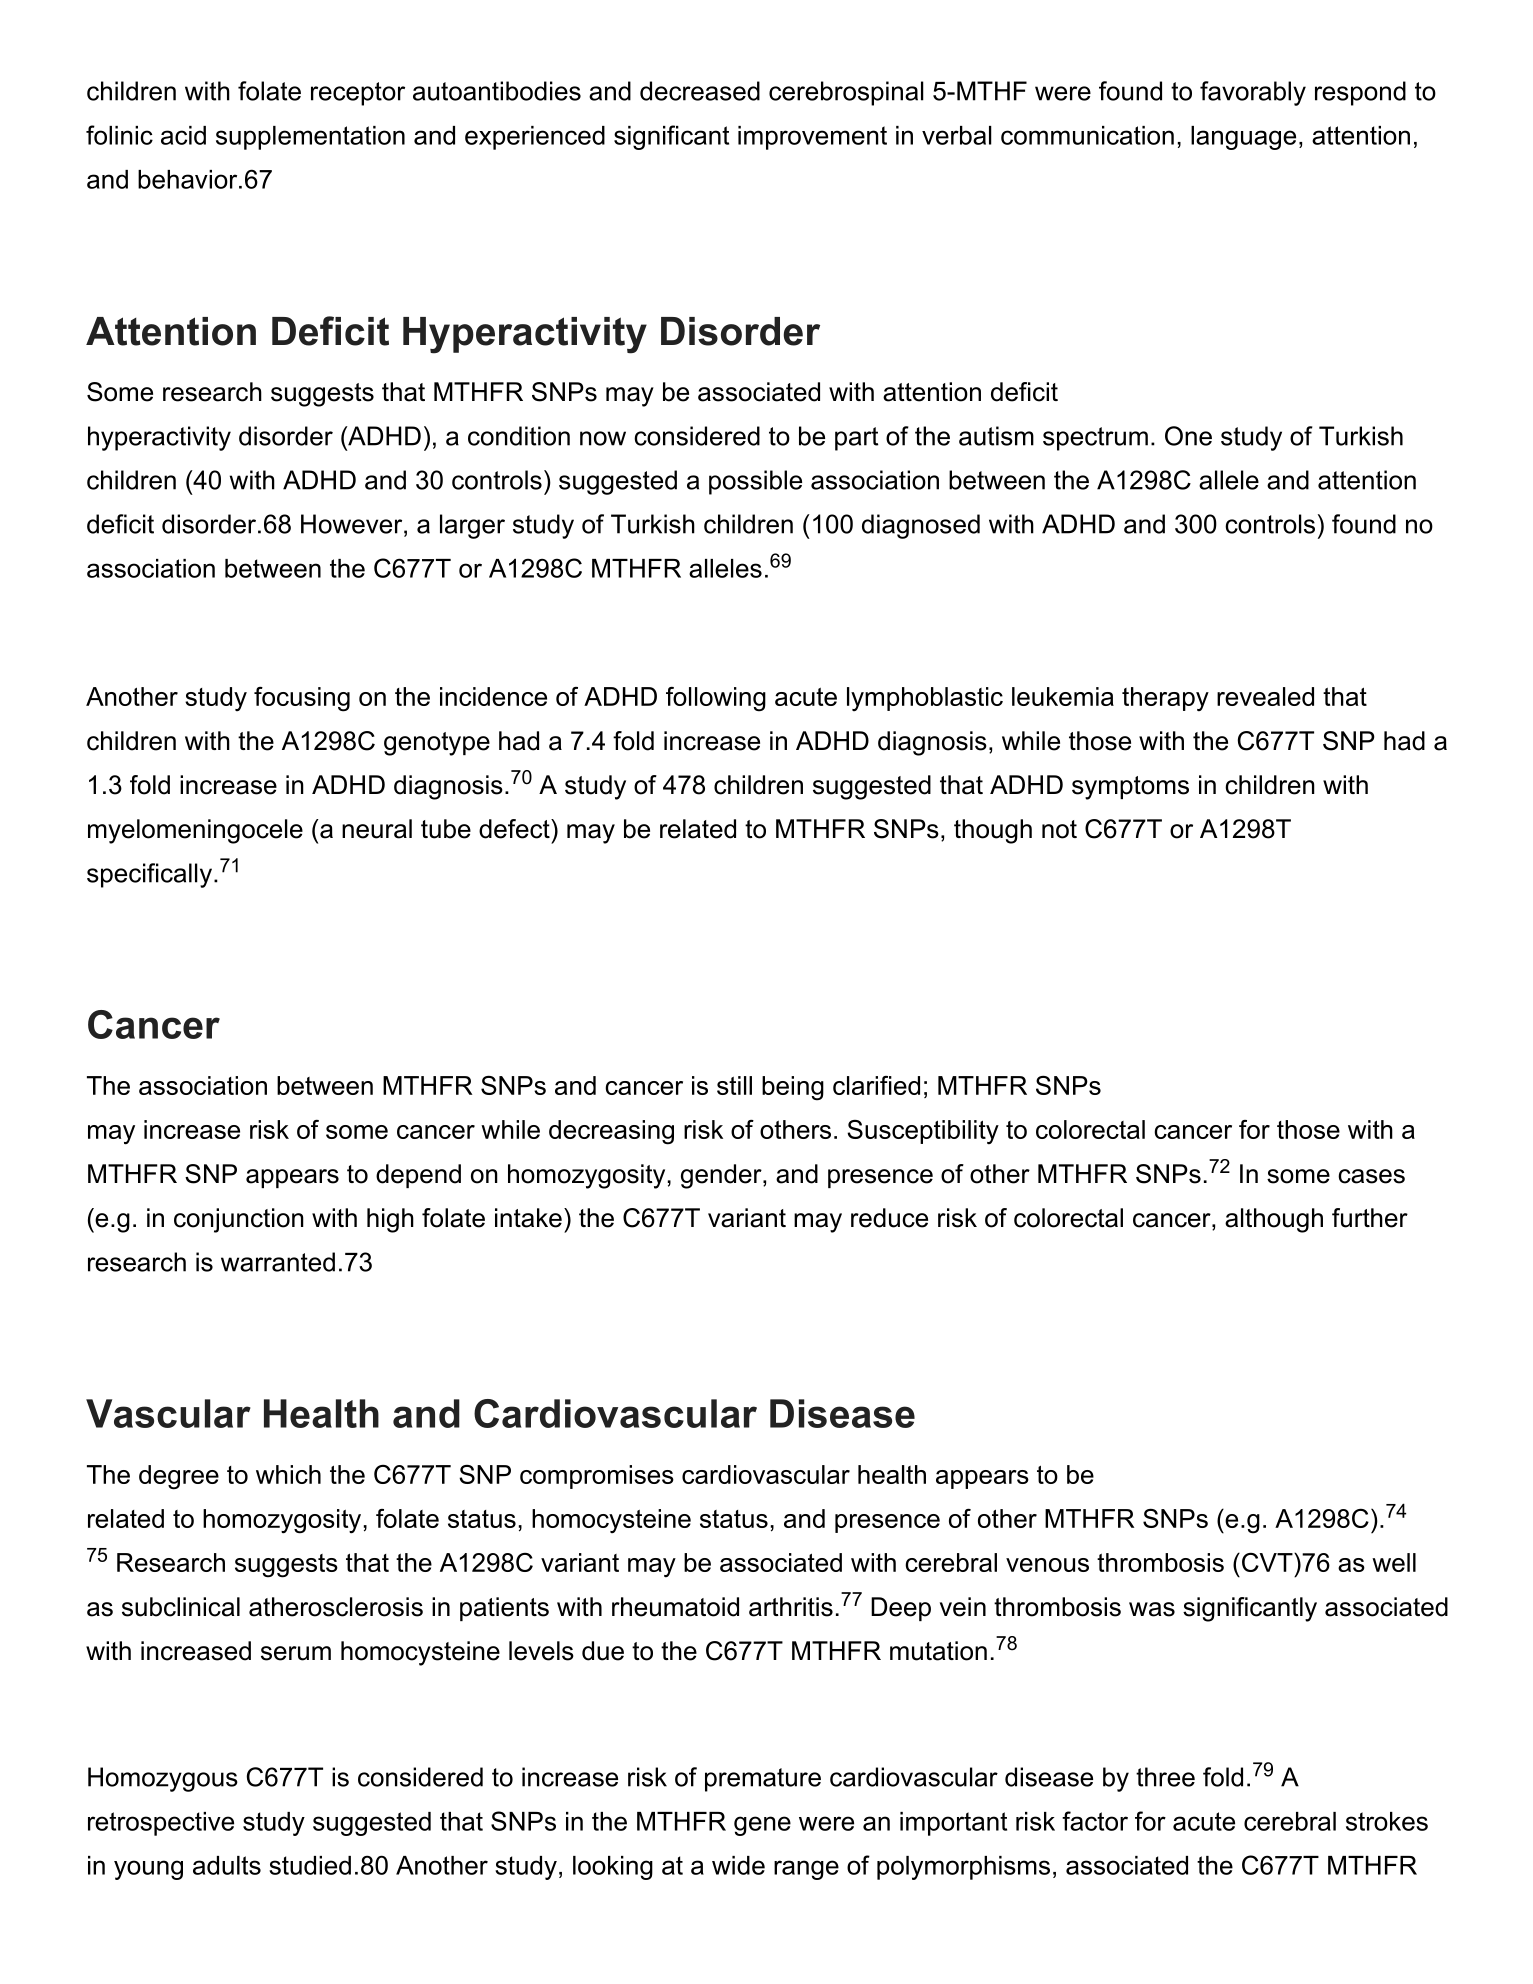 The height and width of the screenshot is (1984, 1533). What do you see at coordinates (1188, 436) in the screenshot?
I see `One` at bounding box center [1188, 436].
